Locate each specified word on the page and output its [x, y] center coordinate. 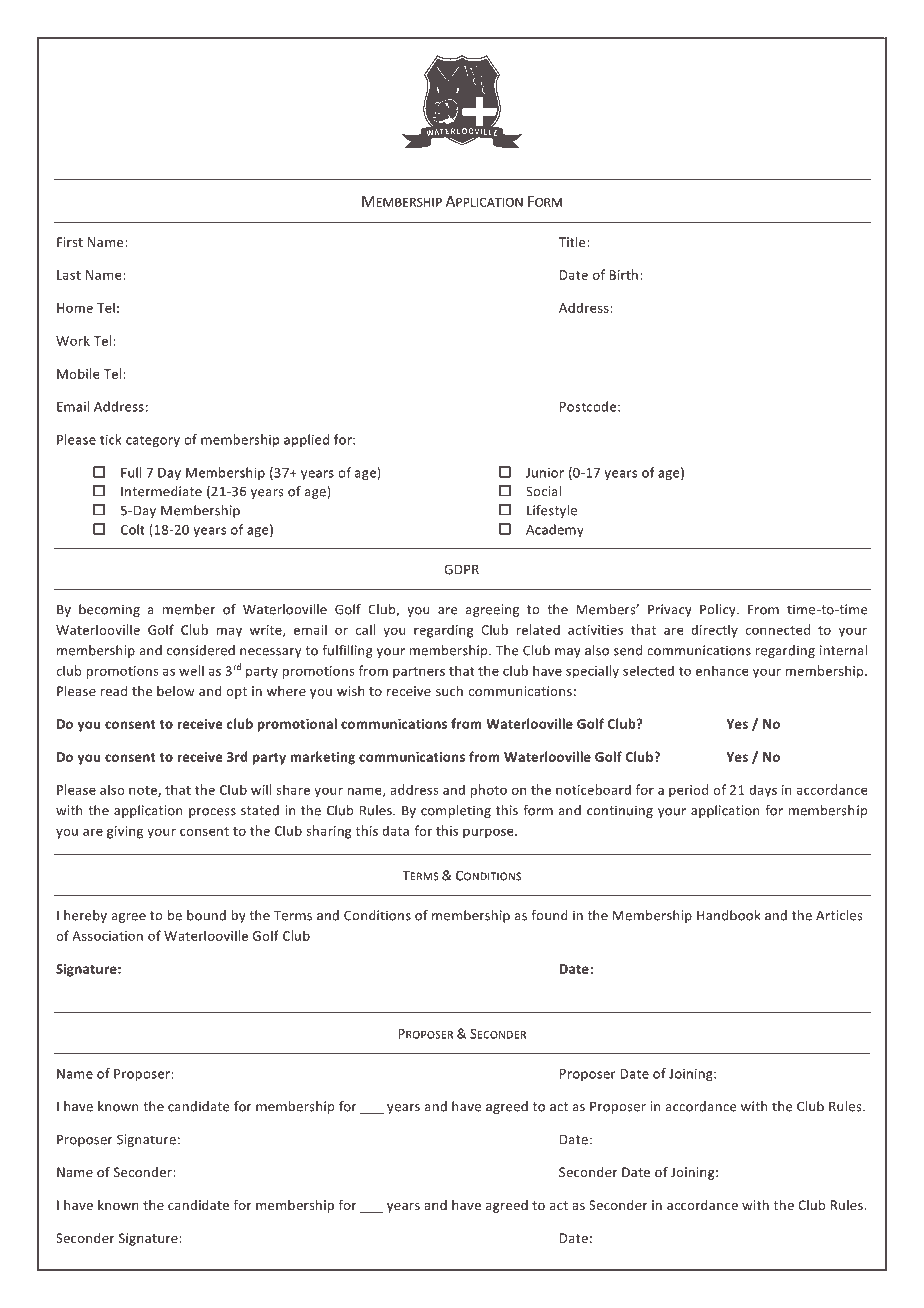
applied [306, 440]
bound [206, 915]
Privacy [670, 610]
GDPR [461, 569]
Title [572, 242]
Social [543, 491]
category [153, 441]
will [261, 789]
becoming [109, 610]
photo [489, 791]
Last [69, 275]
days [763, 791]
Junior [545, 473]
